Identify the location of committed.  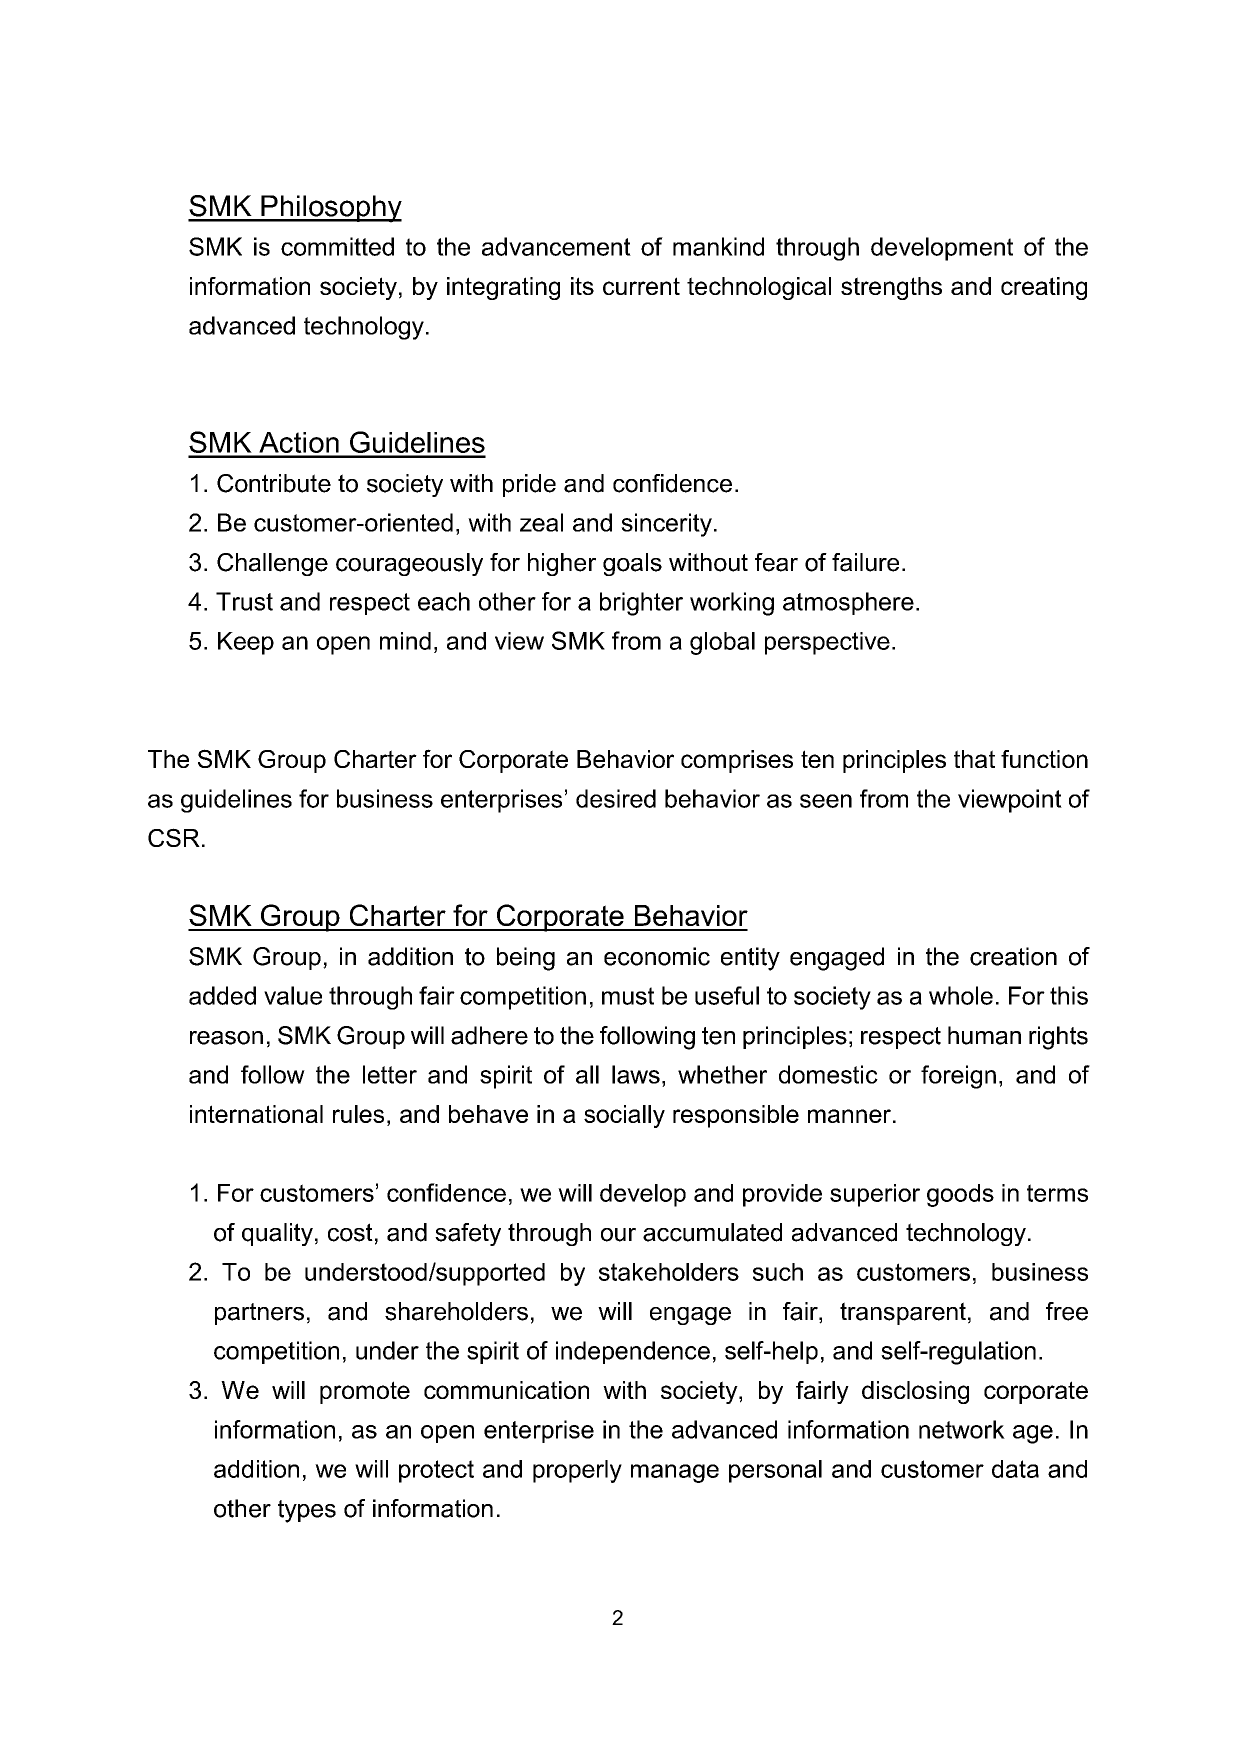
(337, 246).
